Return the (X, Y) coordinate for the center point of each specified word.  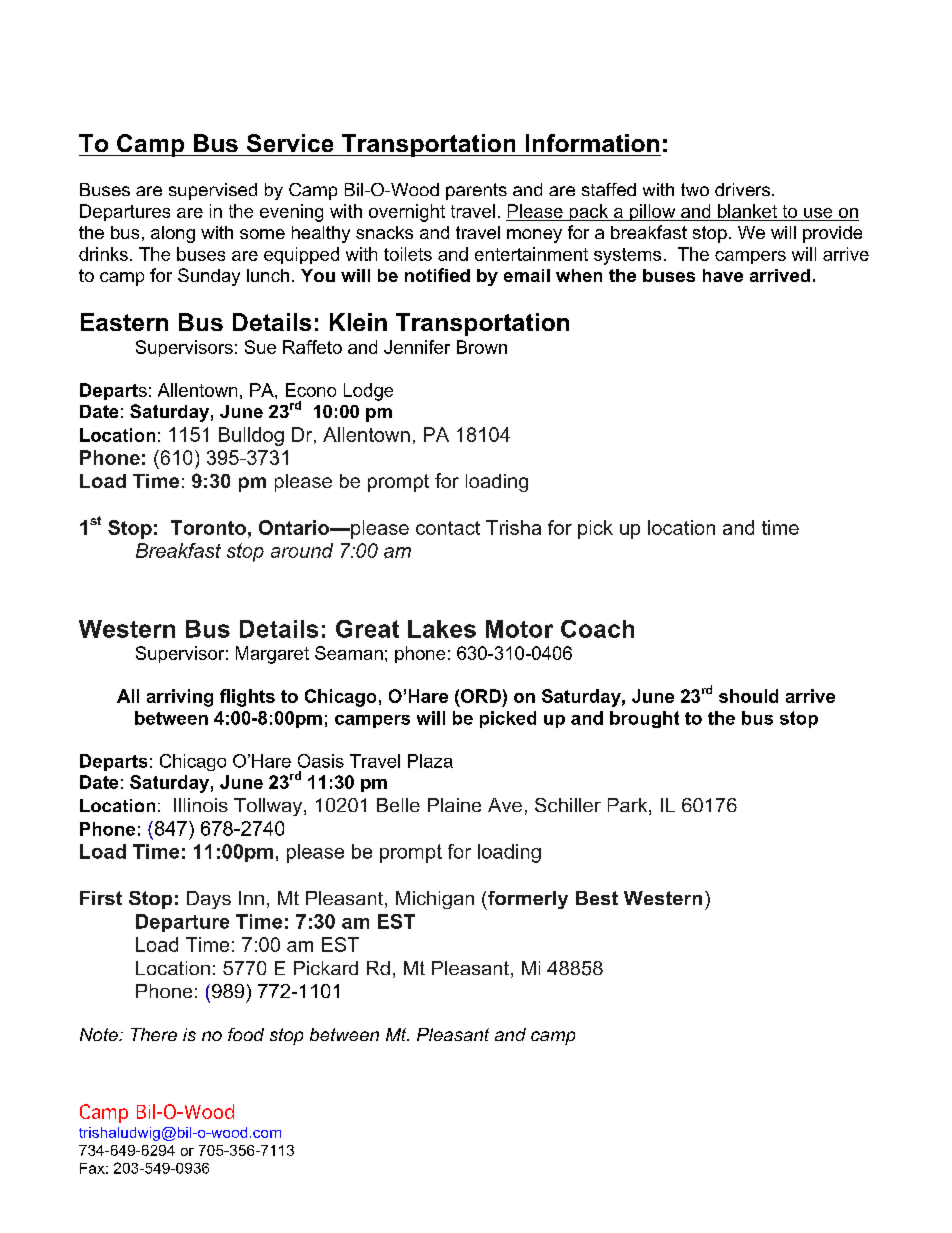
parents (476, 191)
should (748, 696)
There (154, 1034)
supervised (213, 191)
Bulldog (251, 436)
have (723, 275)
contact (448, 528)
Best (597, 898)
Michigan (435, 900)
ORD (481, 696)
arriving (180, 698)
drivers (744, 189)
